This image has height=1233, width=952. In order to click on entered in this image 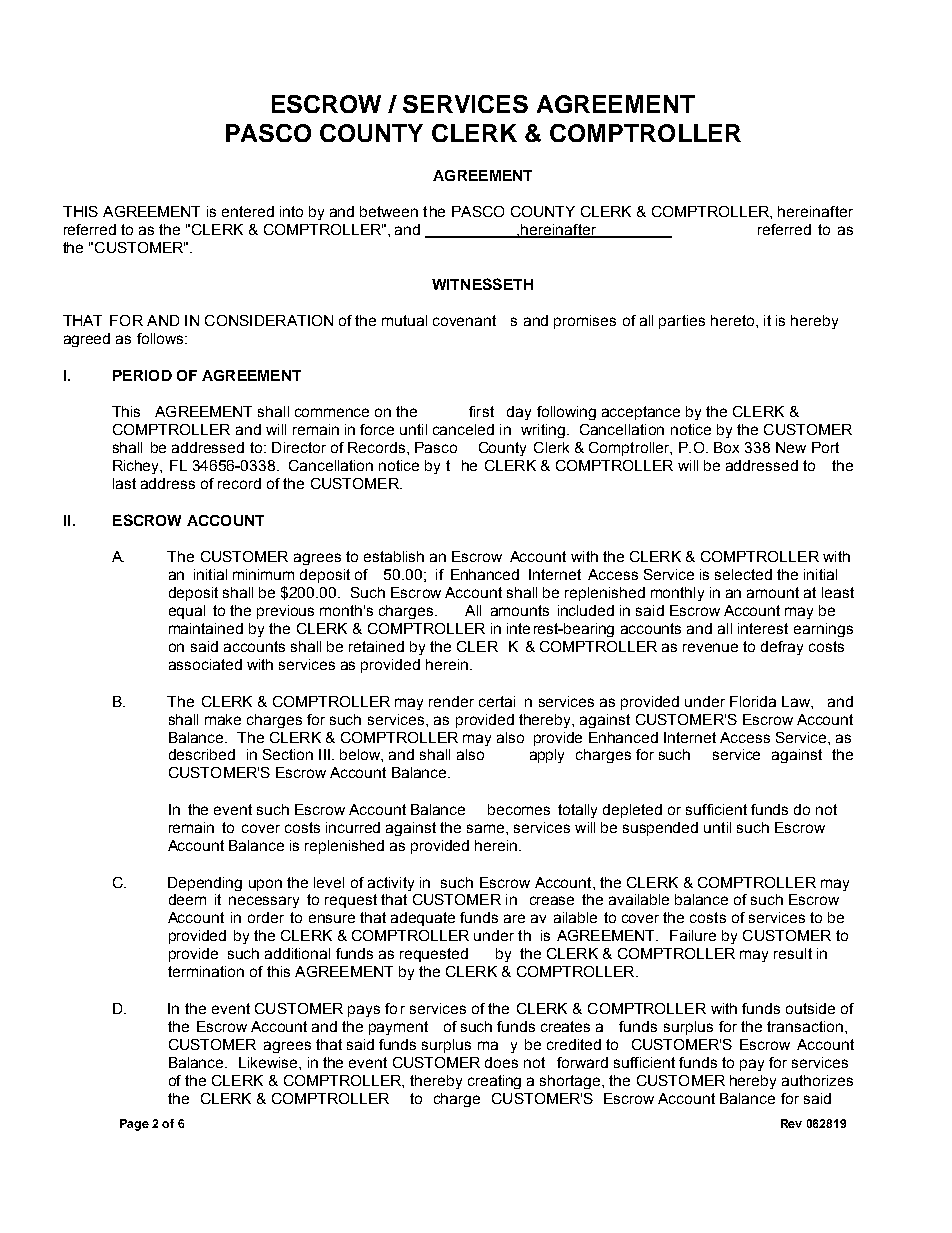, I will do `click(248, 211)`.
